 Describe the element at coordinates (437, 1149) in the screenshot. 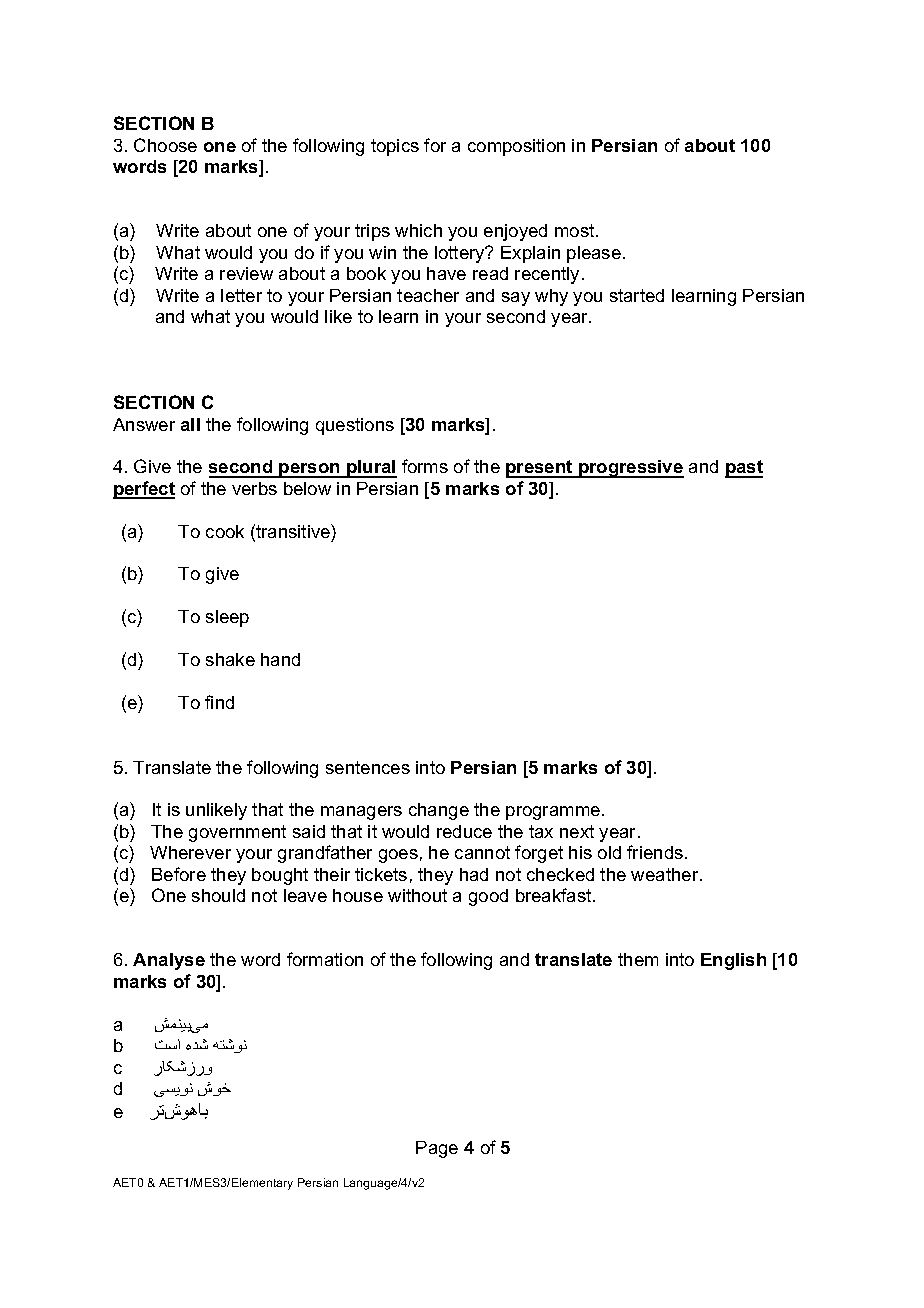

I see `Page` at that location.
